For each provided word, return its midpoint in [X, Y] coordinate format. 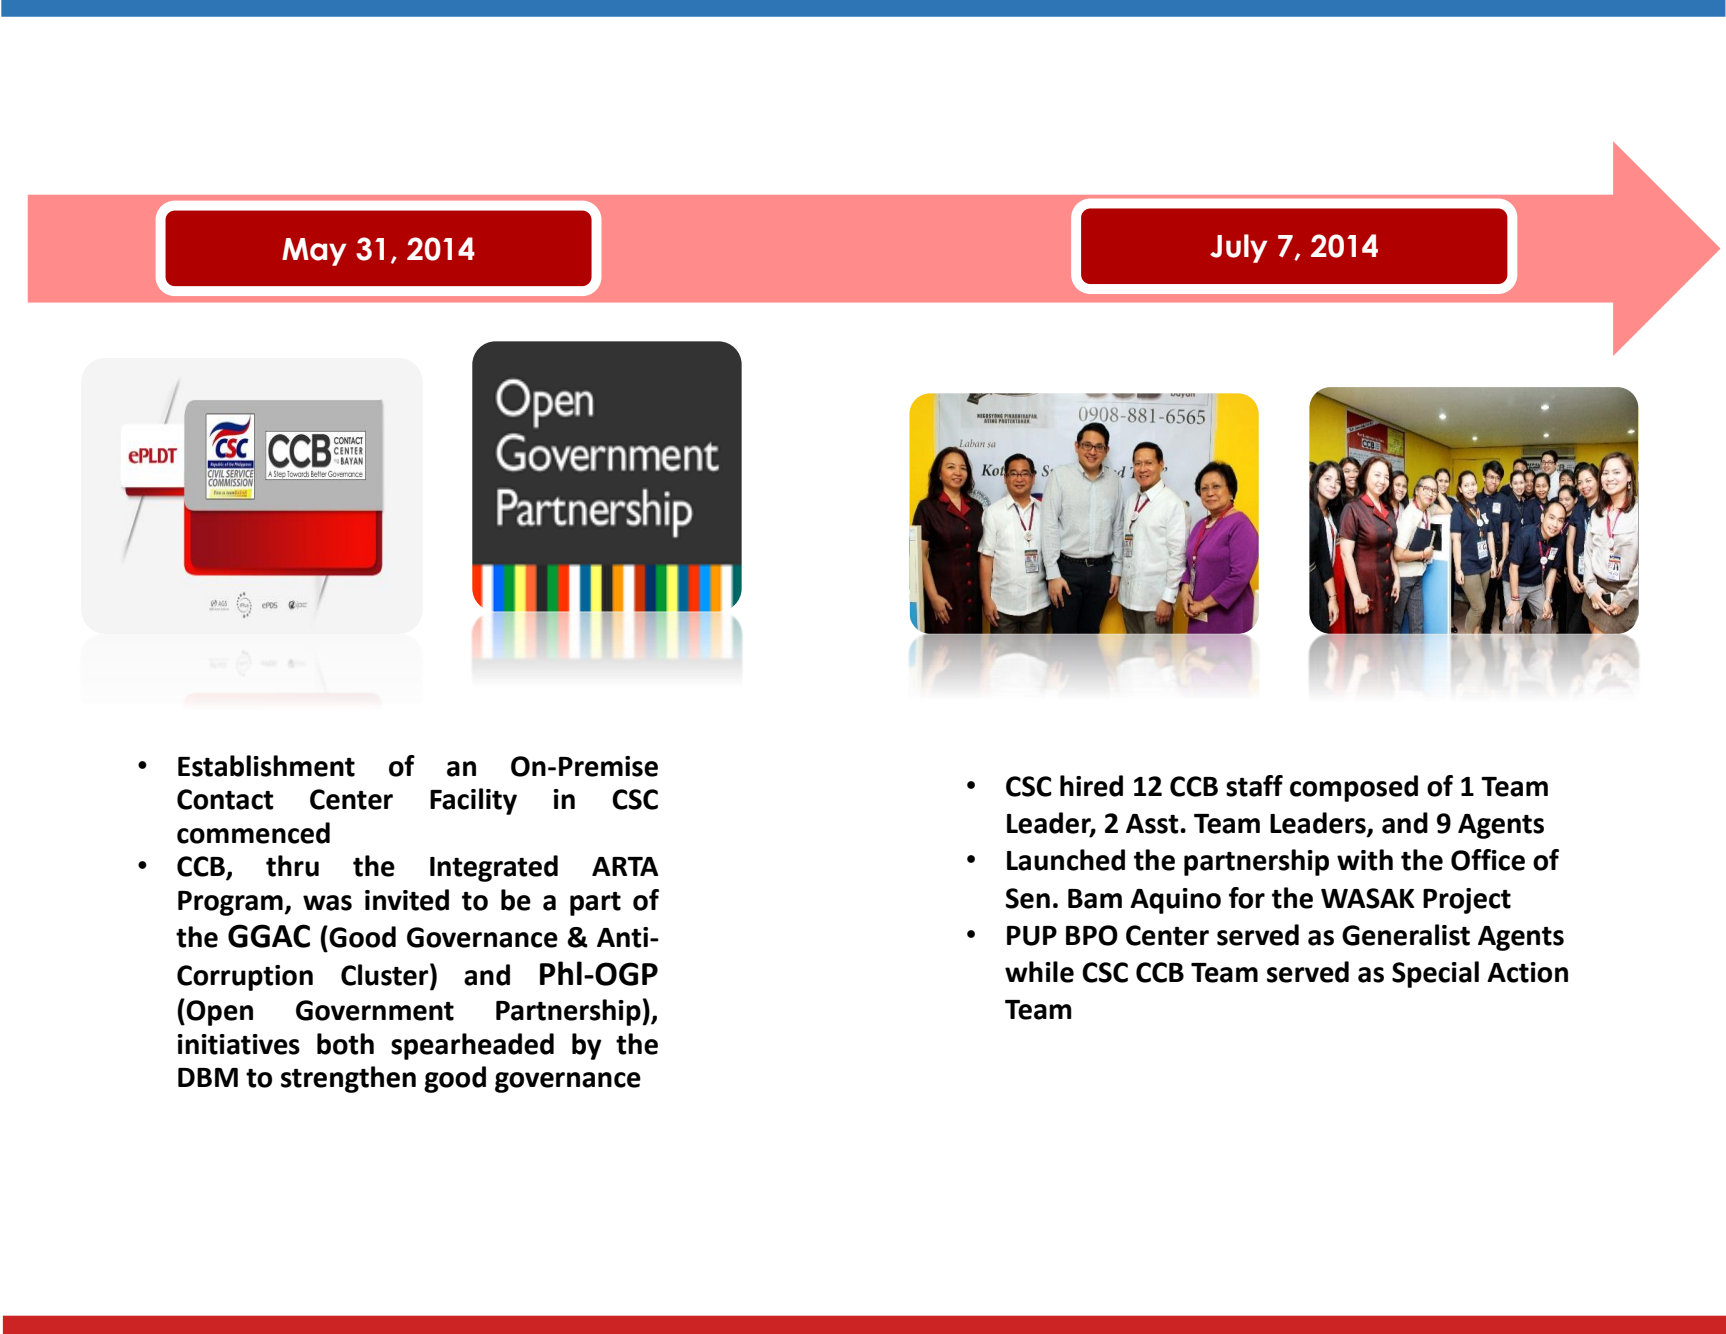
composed [1354, 788]
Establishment [266, 766]
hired [1091, 786]
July [1239, 248]
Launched [1066, 860]
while [1039, 972]
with [1365, 860]
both [345, 1044]
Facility [473, 801]
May [314, 252]
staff [1254, 786]
